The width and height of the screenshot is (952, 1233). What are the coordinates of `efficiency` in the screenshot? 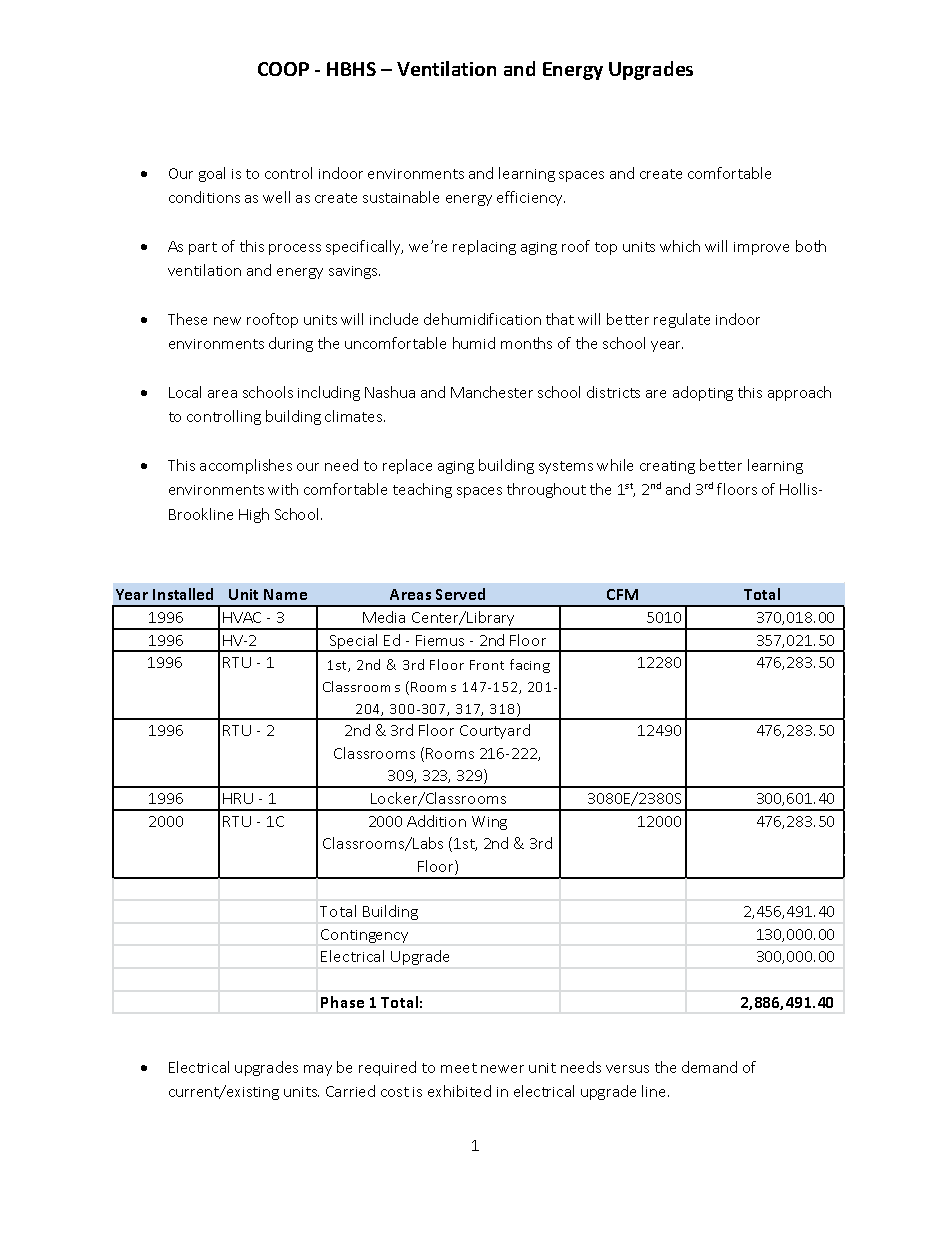 It's located at (531, 198).
